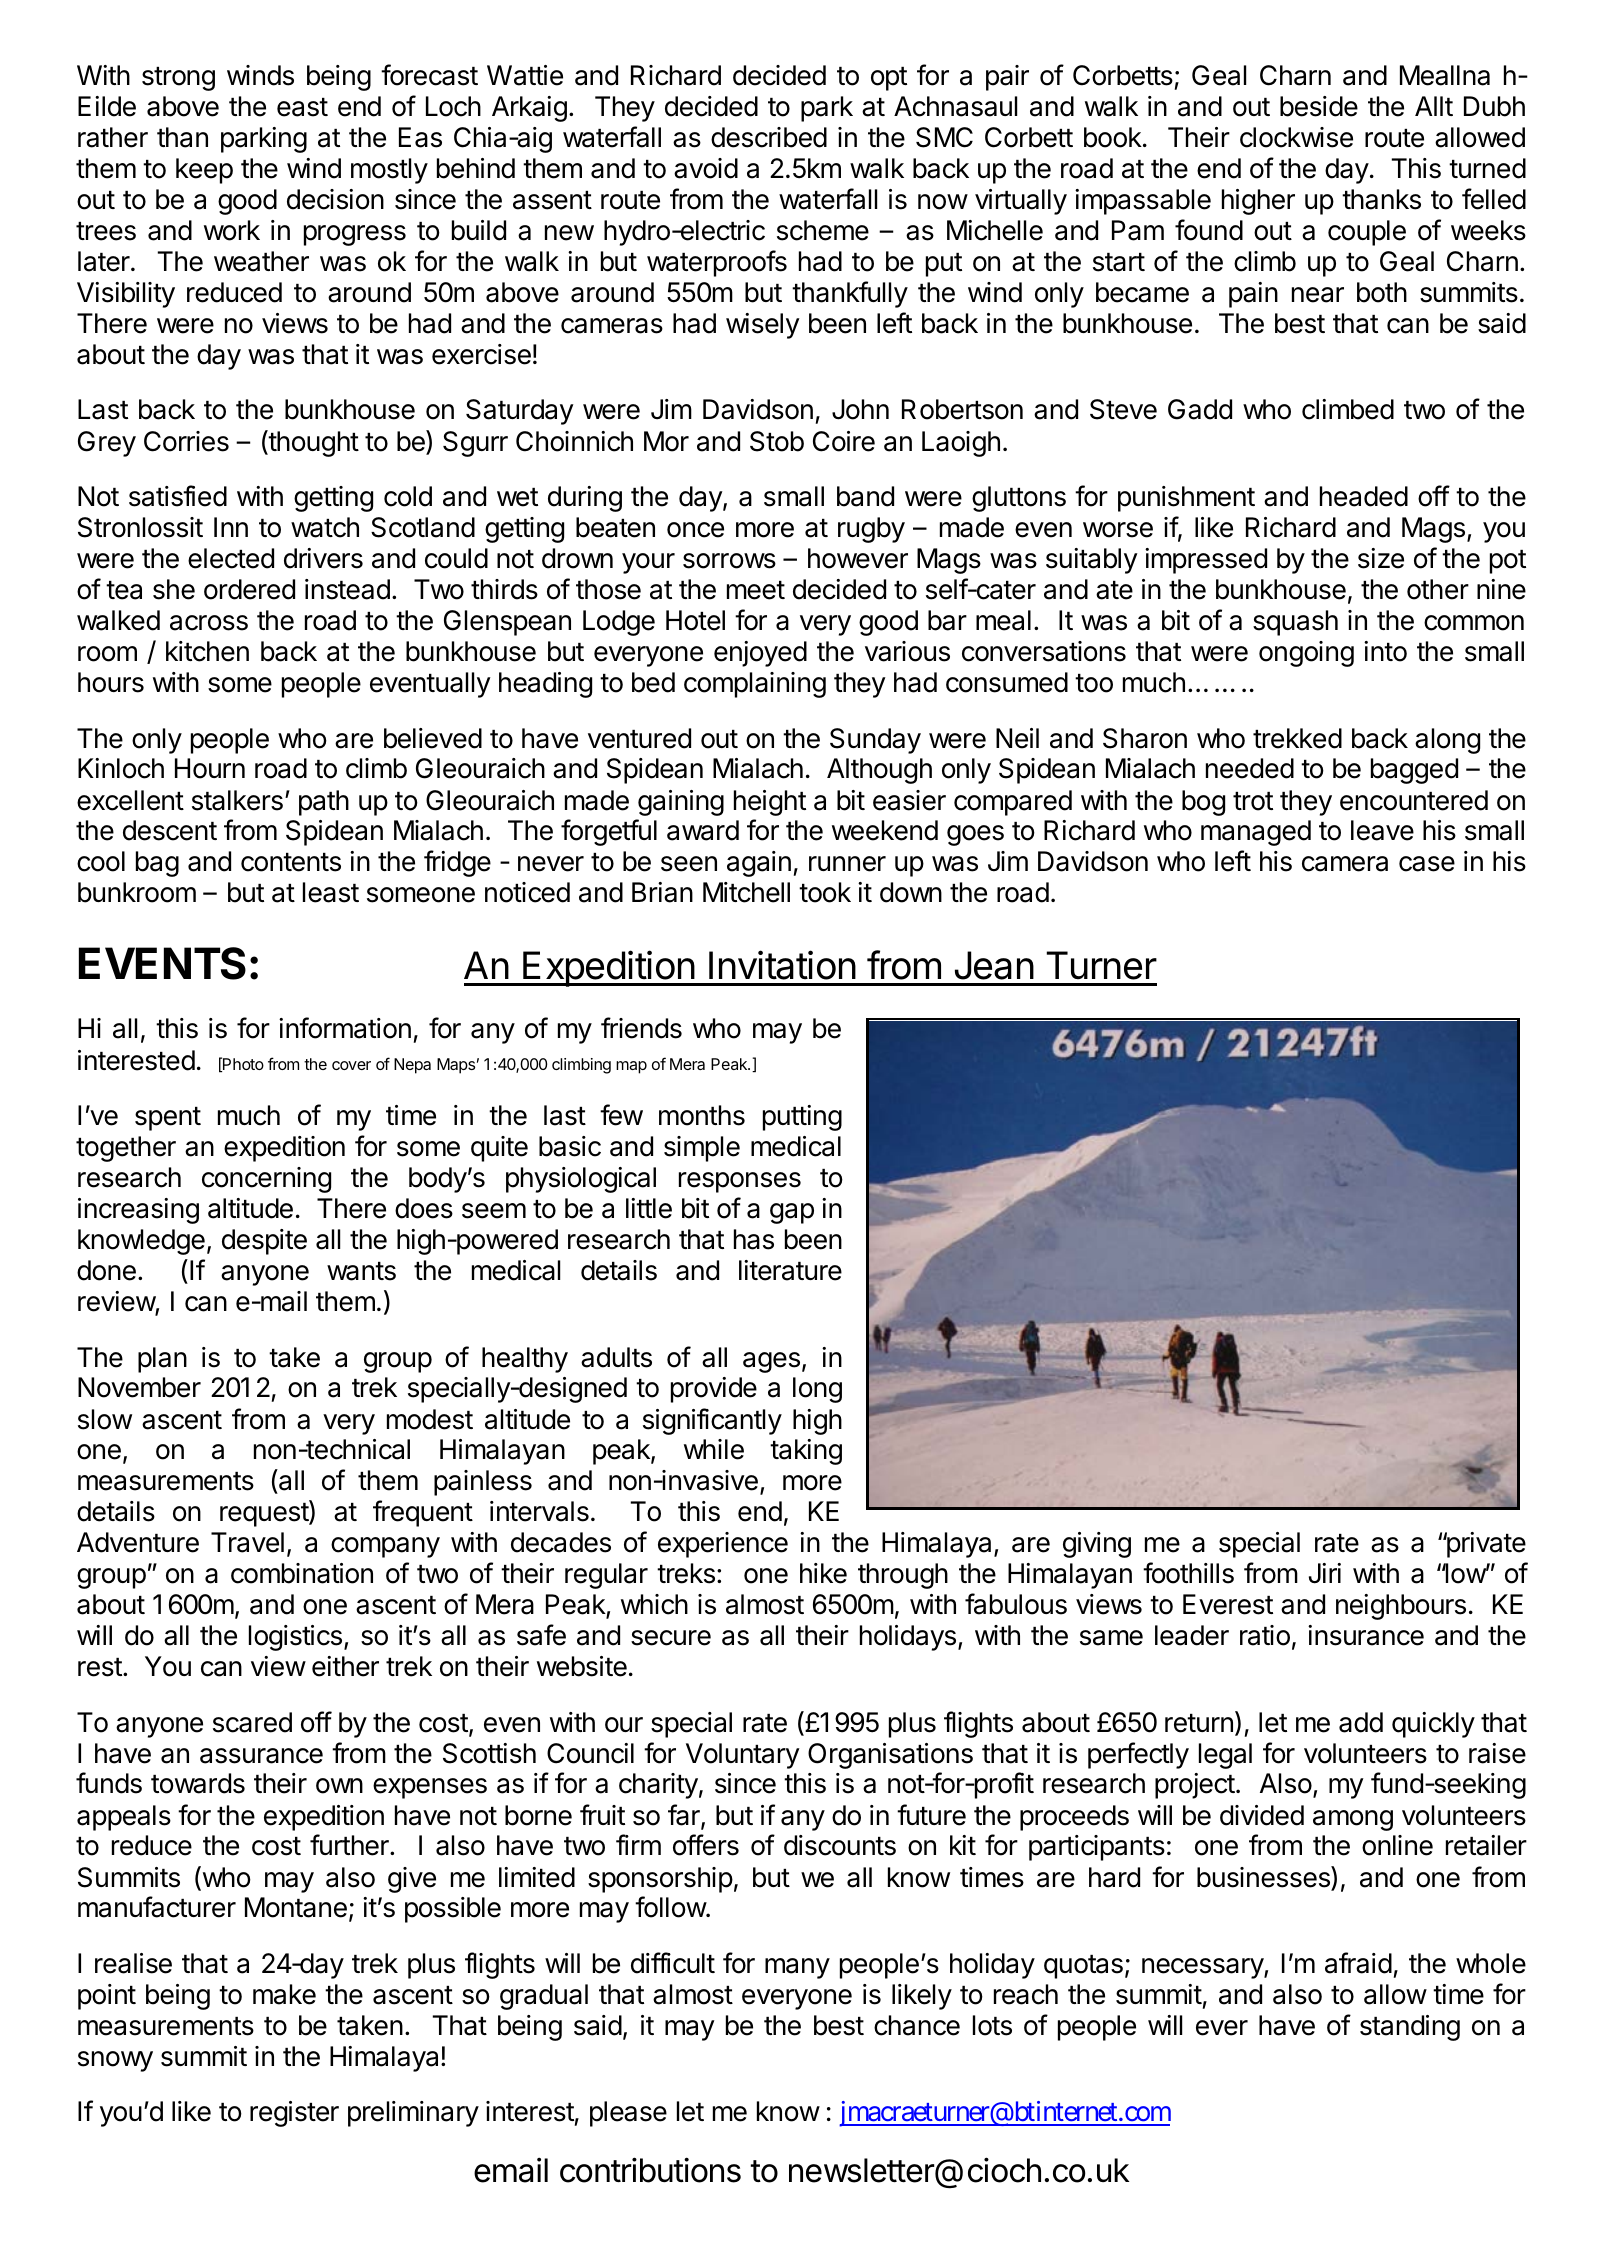 Image resolution: width=1602 pixels, height=2266 pixels. Describe the element at coordinates (802, 1118) in the document. I see `putting` at that location.
